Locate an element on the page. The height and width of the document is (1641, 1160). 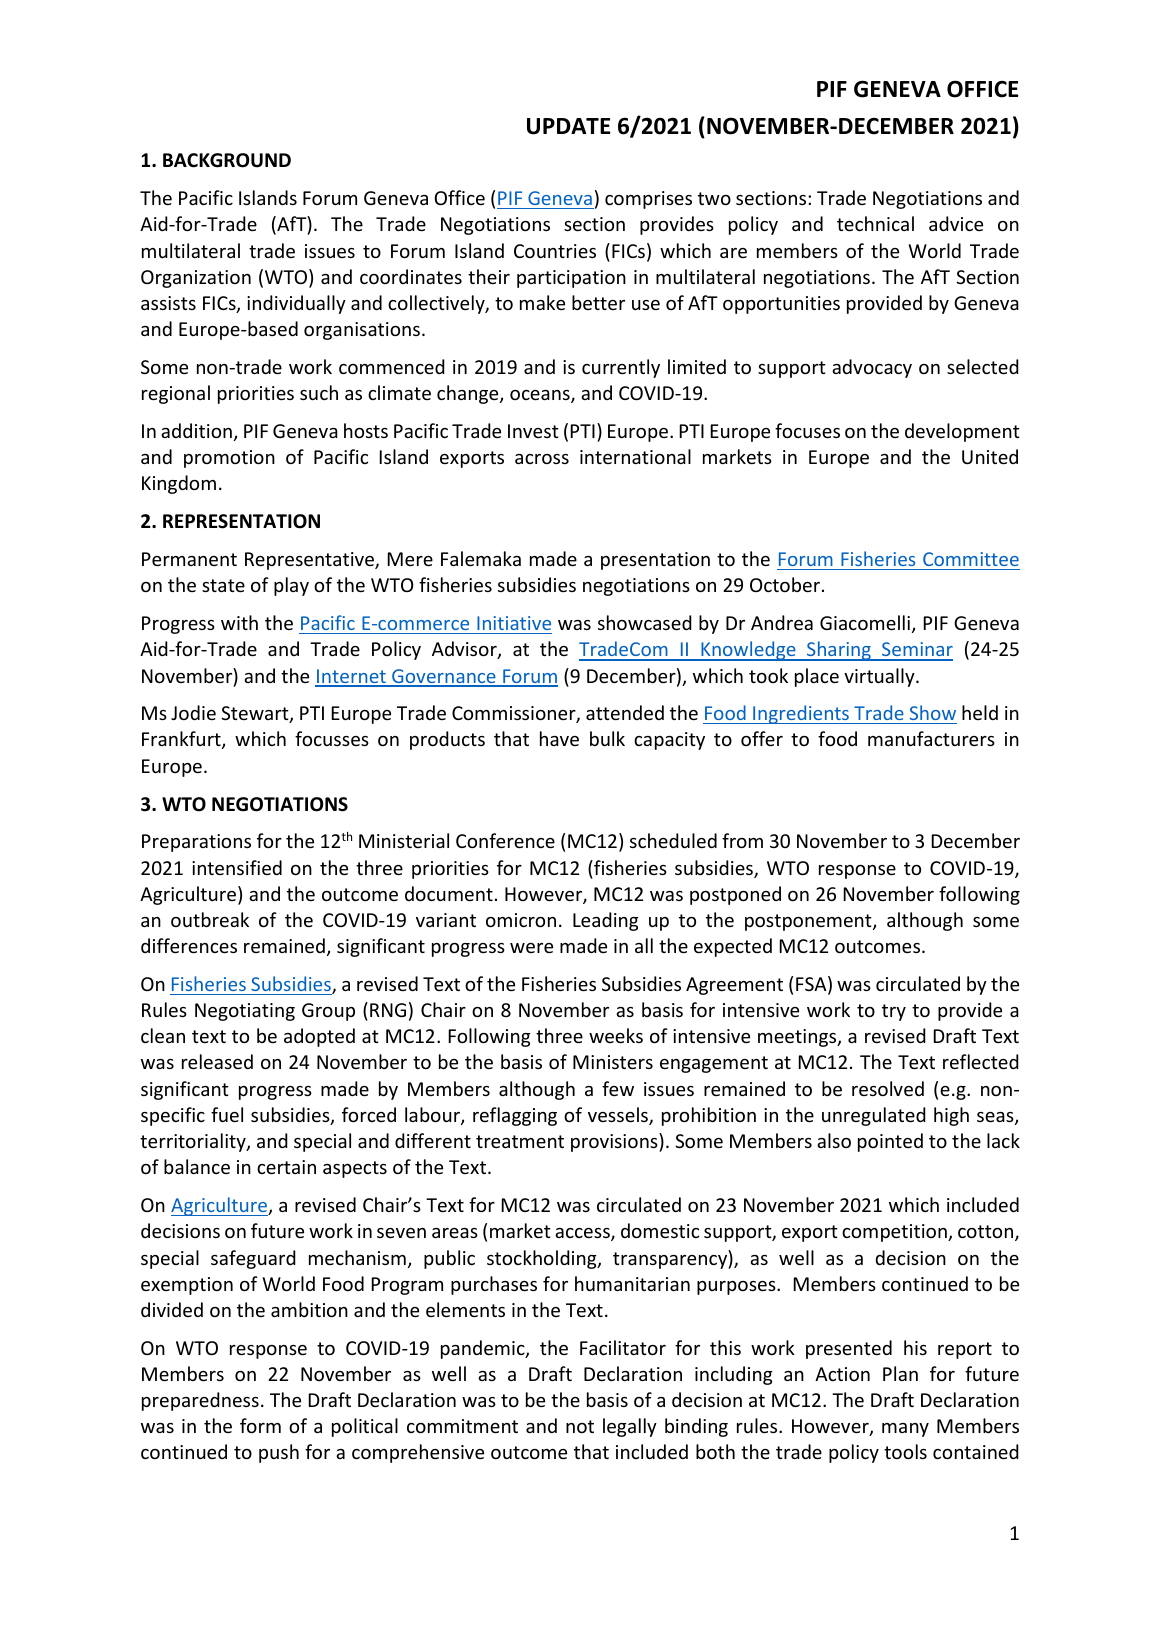
released is located at coordinates (217, 1061).
